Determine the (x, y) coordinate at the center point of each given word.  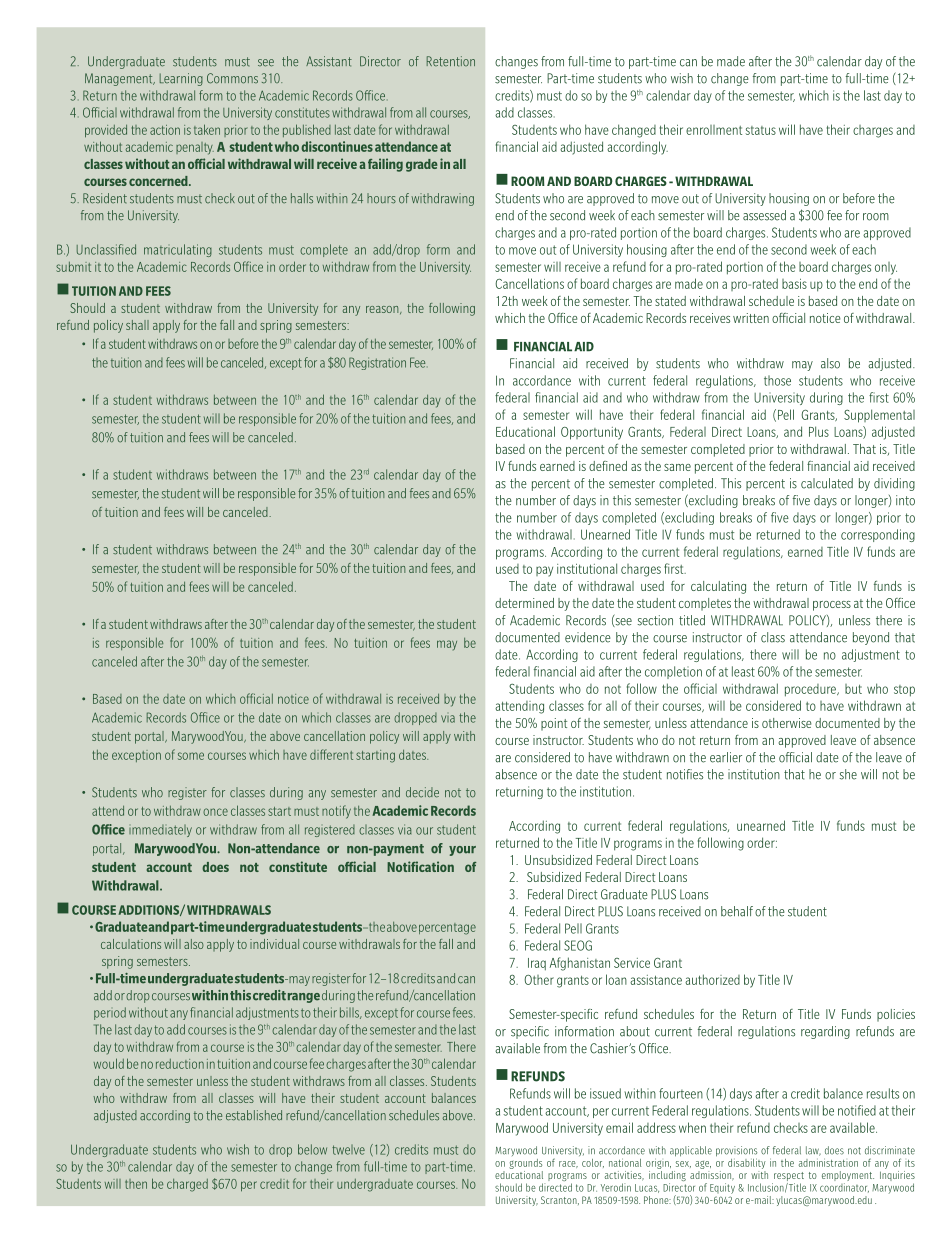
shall (137, 325)
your (462, 851)
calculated (827, 483)
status (761, 130)
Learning (181, 79)
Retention (451, 61)
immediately (160, 831)
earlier (726, 757)
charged (187, 1185)
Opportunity (592, 433)
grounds (525, 1164)
